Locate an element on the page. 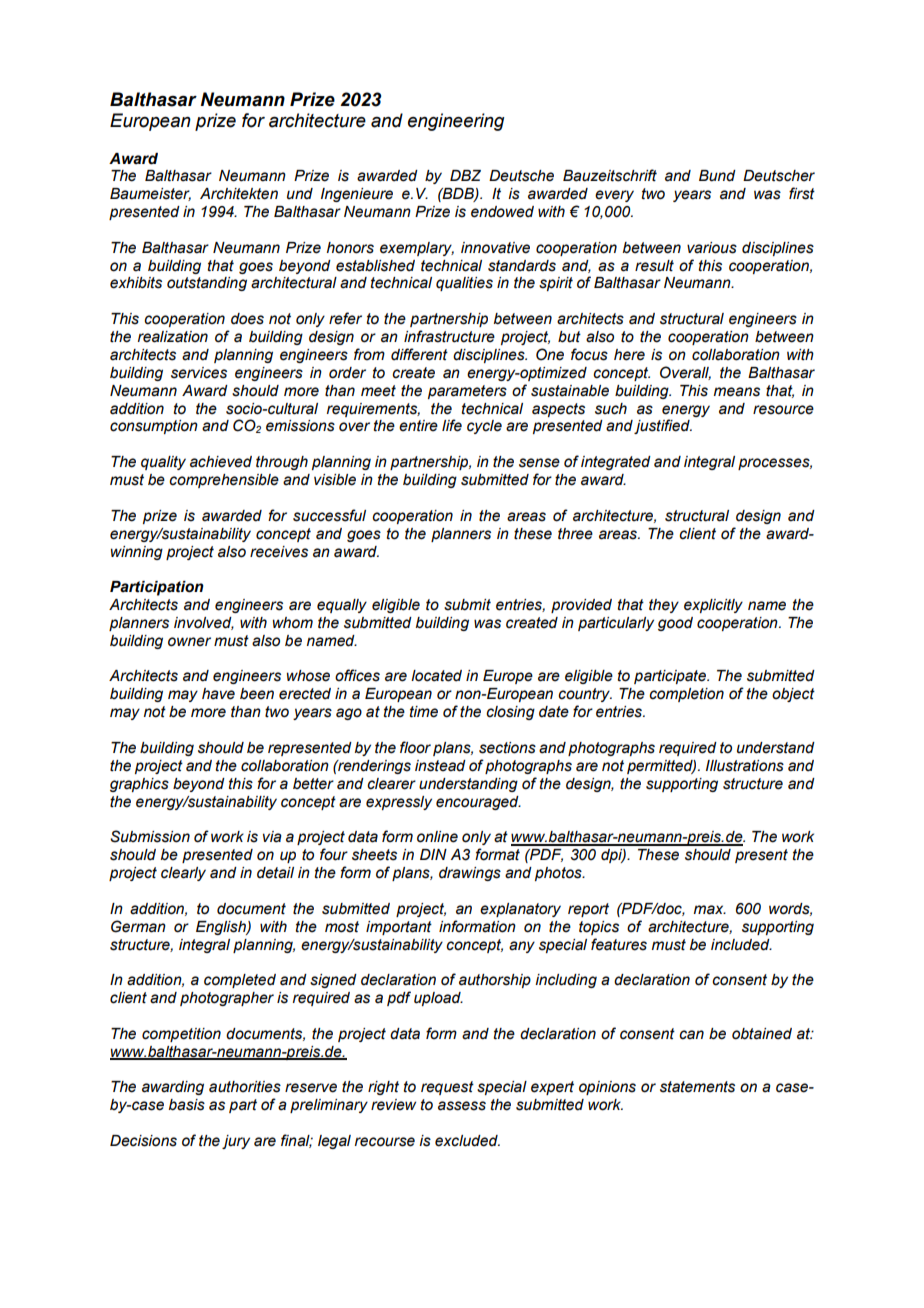  statements is located at coordinates (697, 1087).
